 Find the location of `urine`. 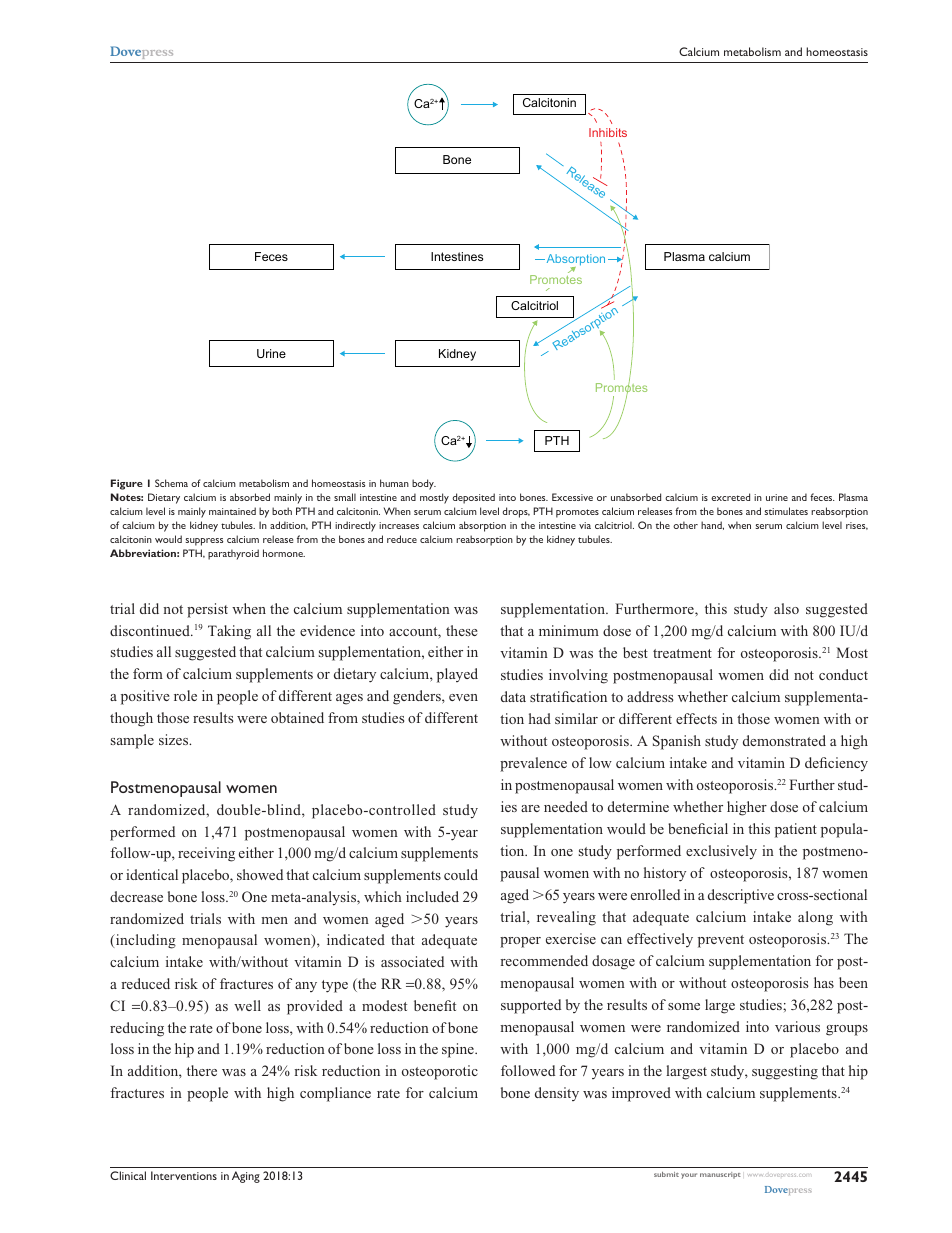

urine is located at coordinates (777, 497).
